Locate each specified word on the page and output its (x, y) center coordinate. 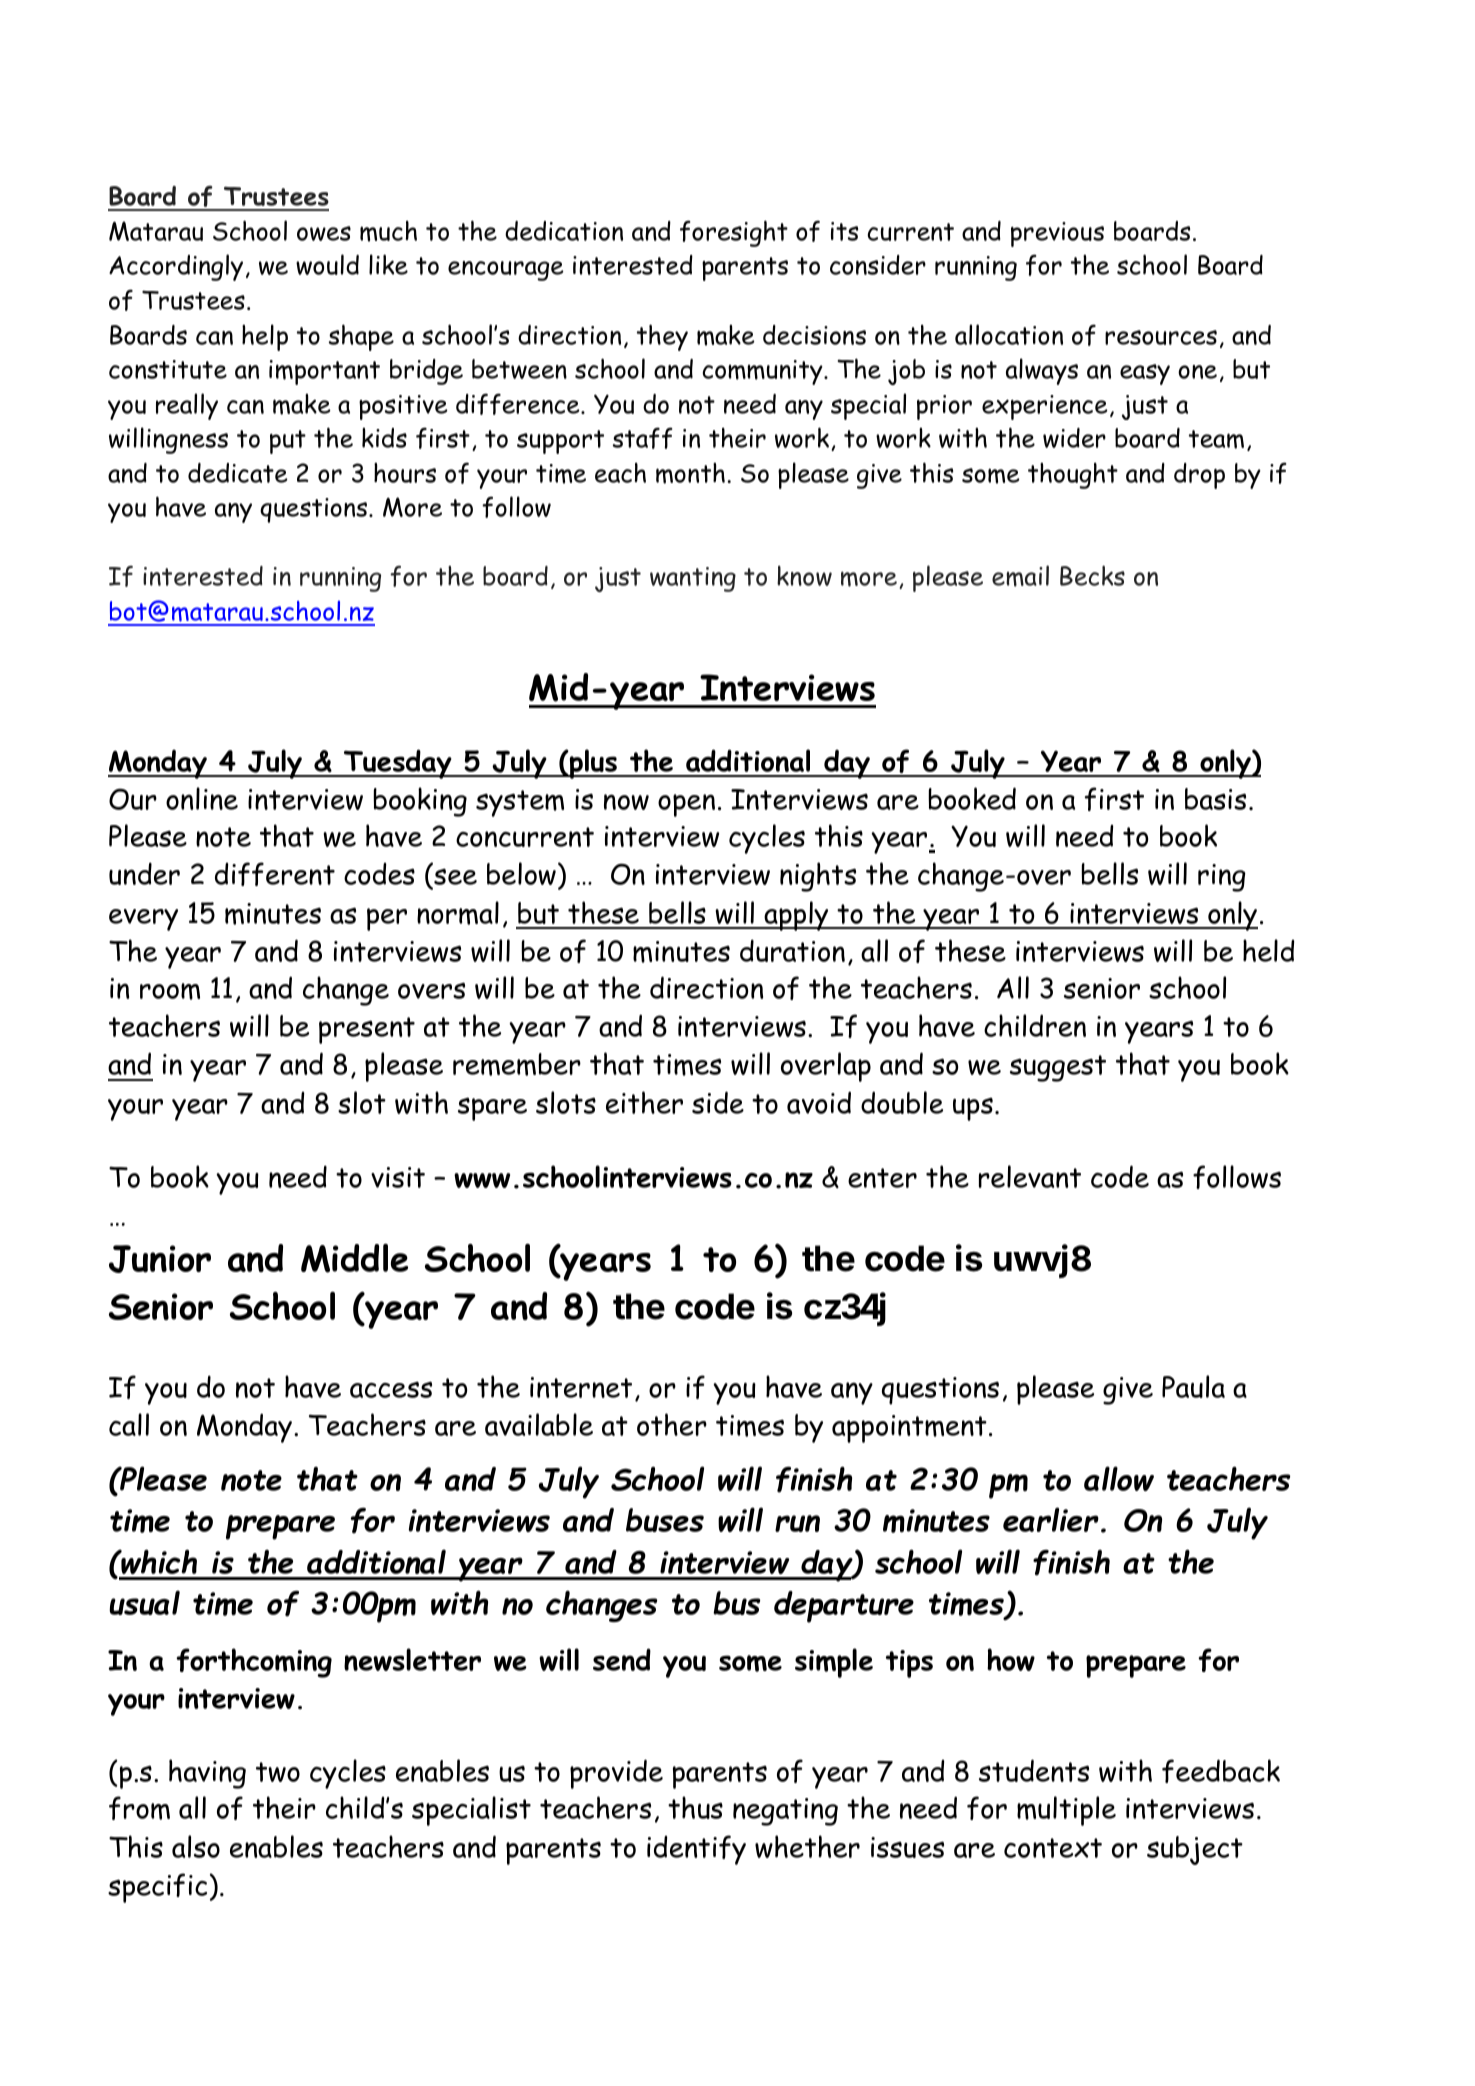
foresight (734, 233)
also (196, 1846)
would (327, 264)
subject (1195, 1850)
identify (696, 1850)
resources (1161, 337)
